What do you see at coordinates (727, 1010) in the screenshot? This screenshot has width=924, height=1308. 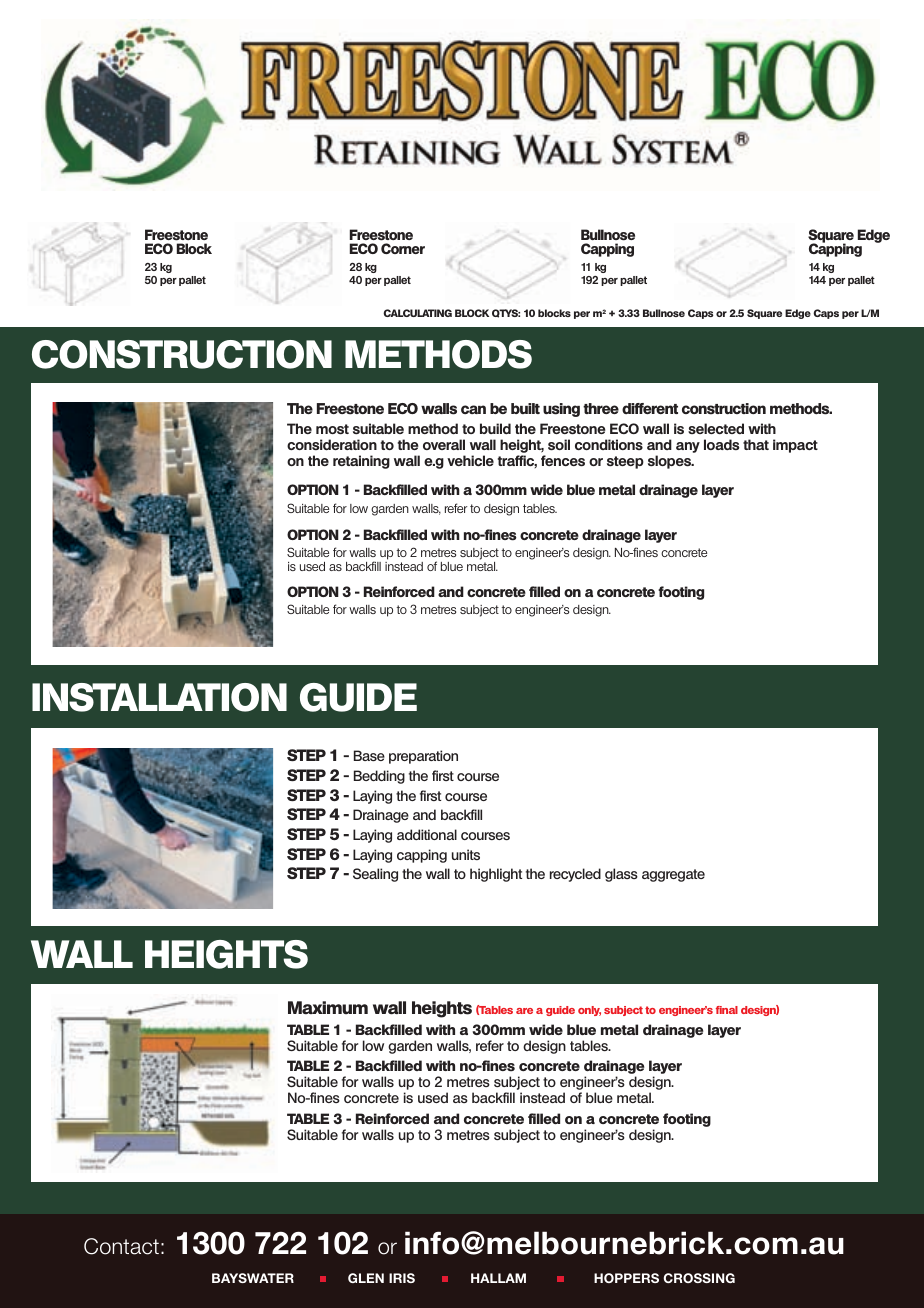 I see `final` at bounding box center [727, 1010].
